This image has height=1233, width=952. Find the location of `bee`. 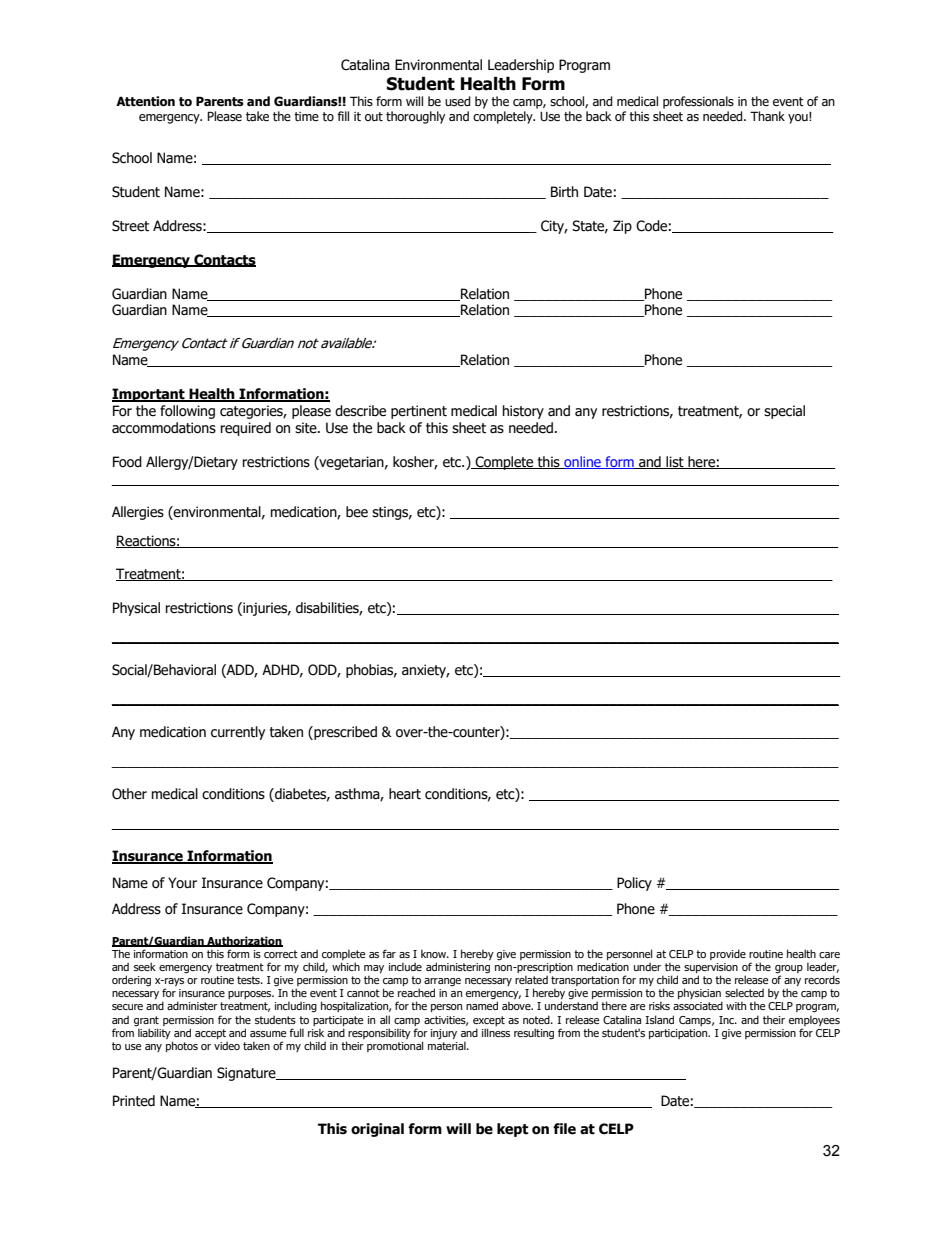

bee is located at coordinates (357, 512).
